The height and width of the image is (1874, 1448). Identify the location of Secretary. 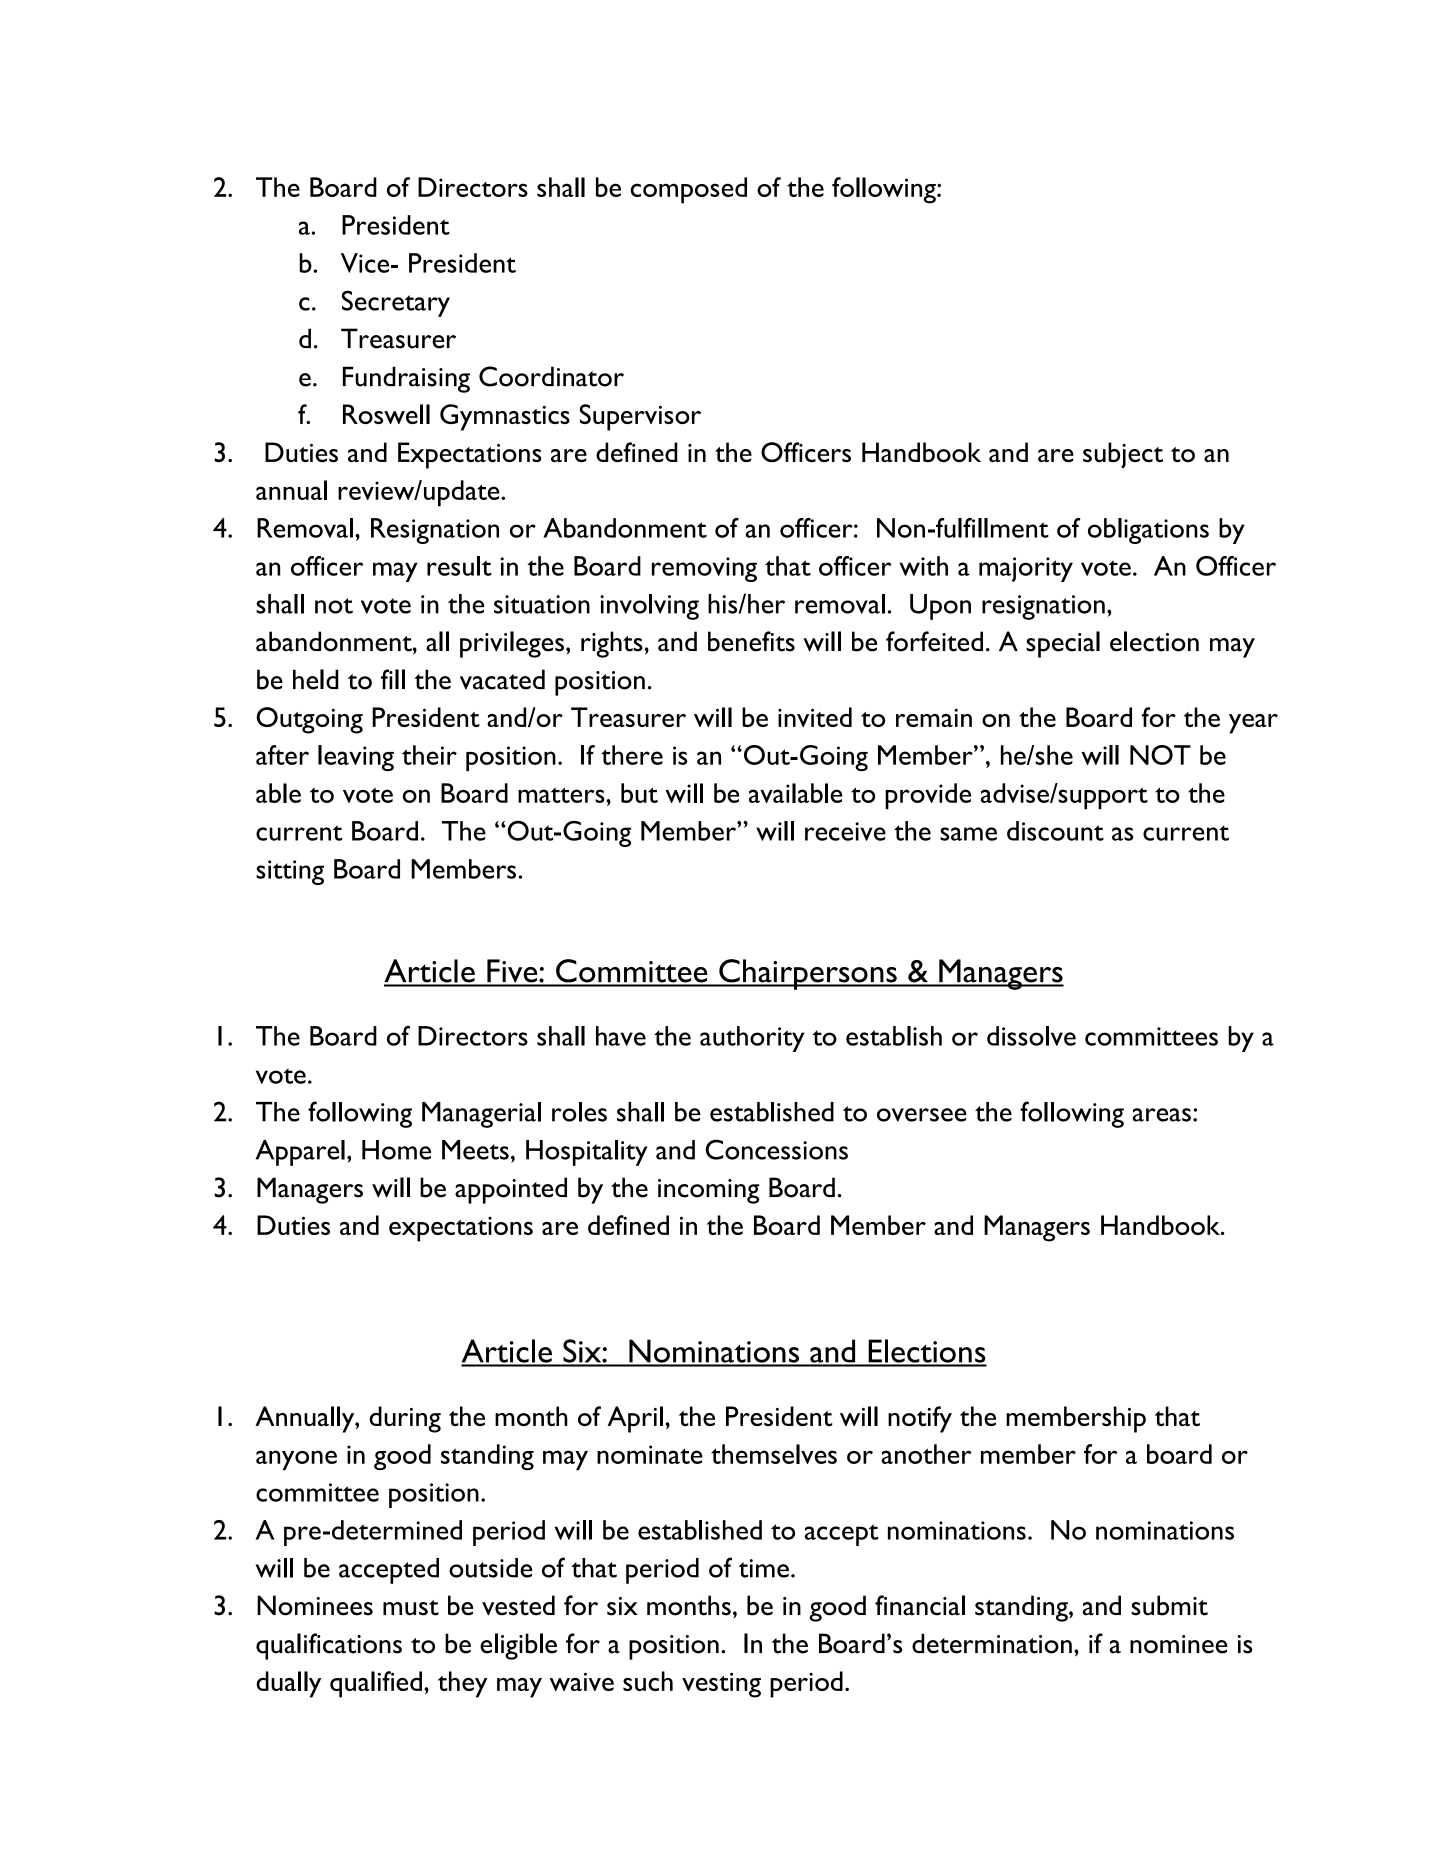
(396, 303).
